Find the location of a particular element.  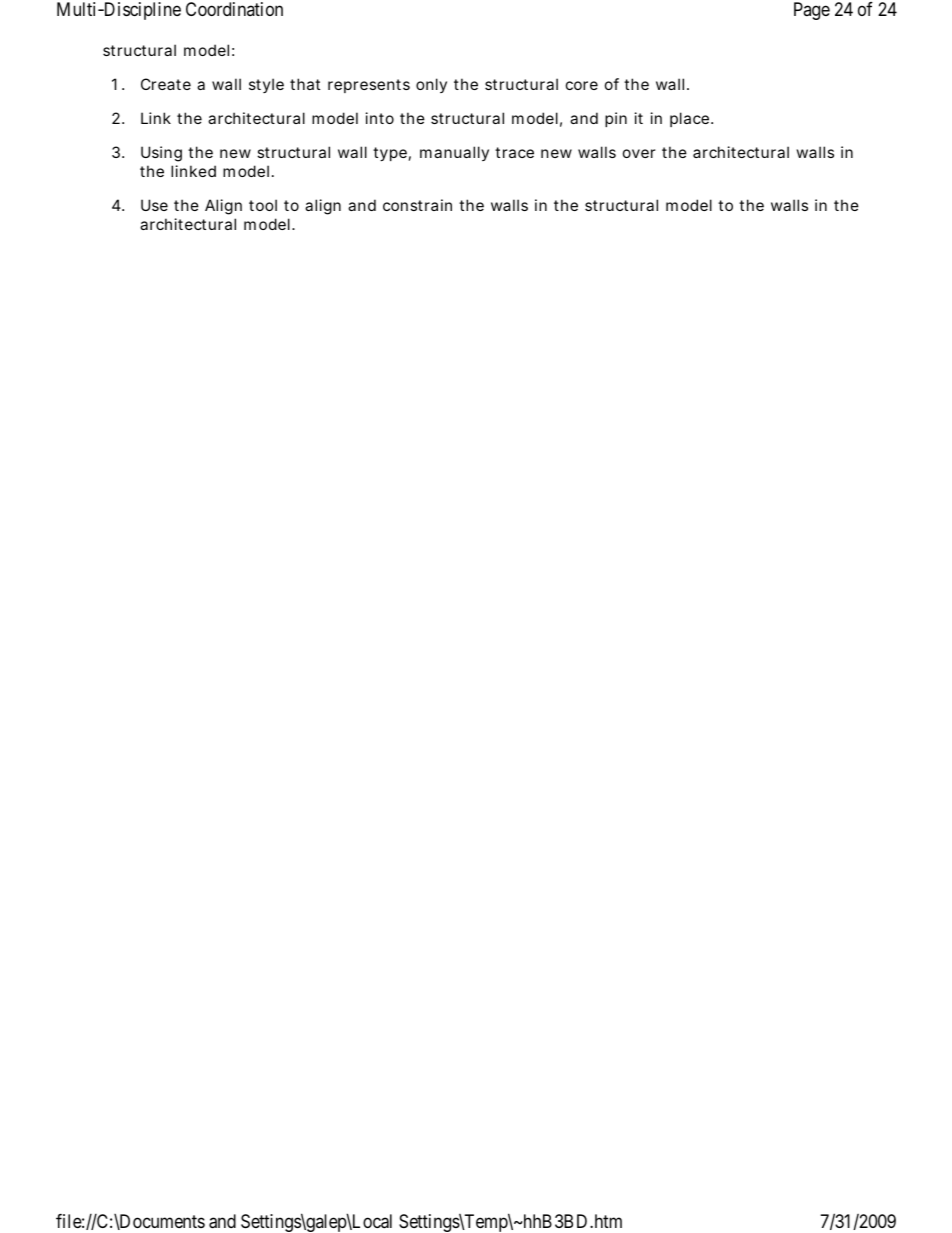

place is located at coordinates (691, 119).
